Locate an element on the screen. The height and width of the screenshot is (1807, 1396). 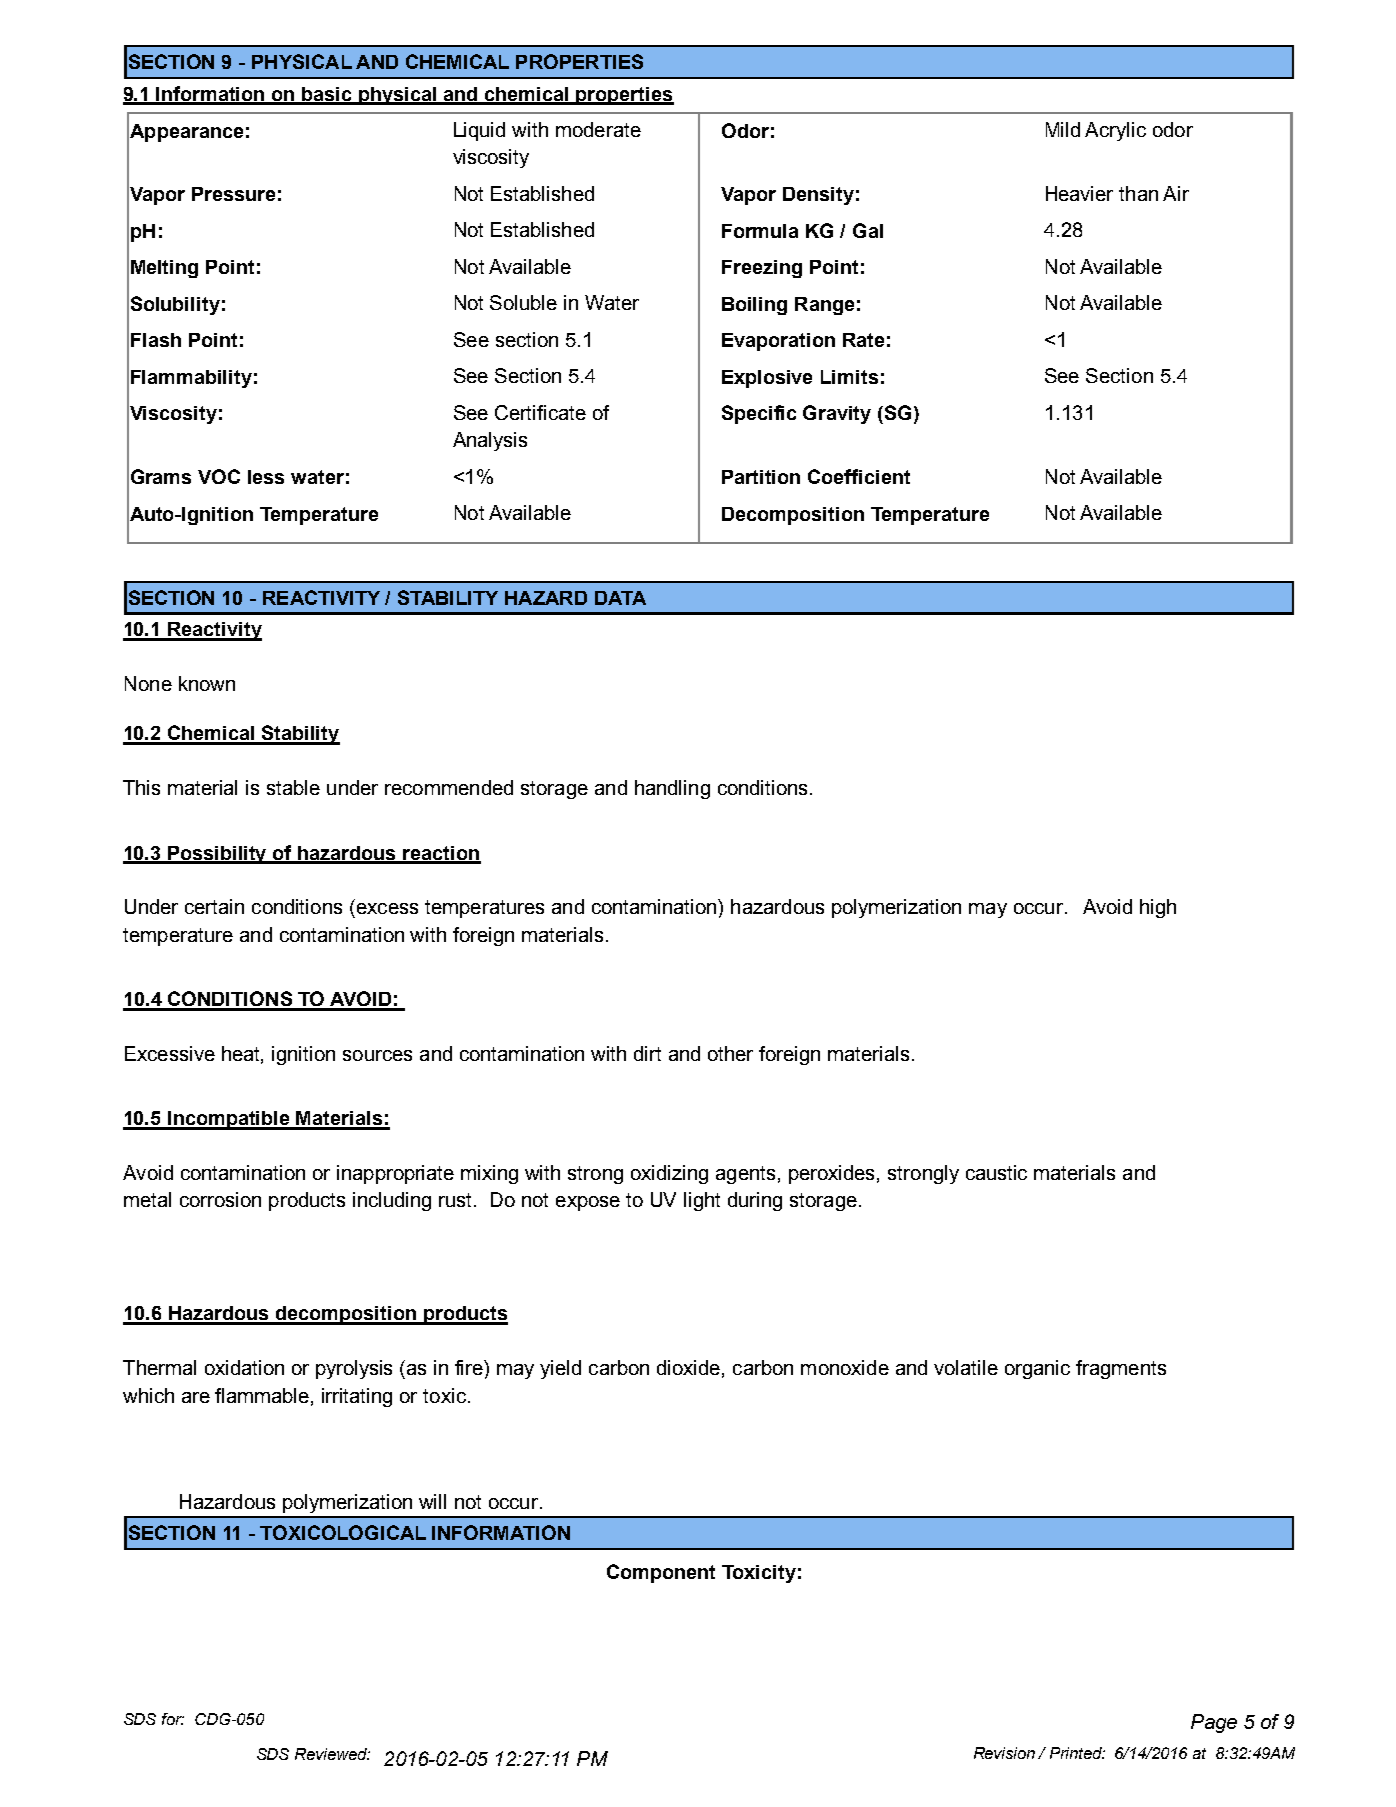
high is located at coordinates (1158, 908).
